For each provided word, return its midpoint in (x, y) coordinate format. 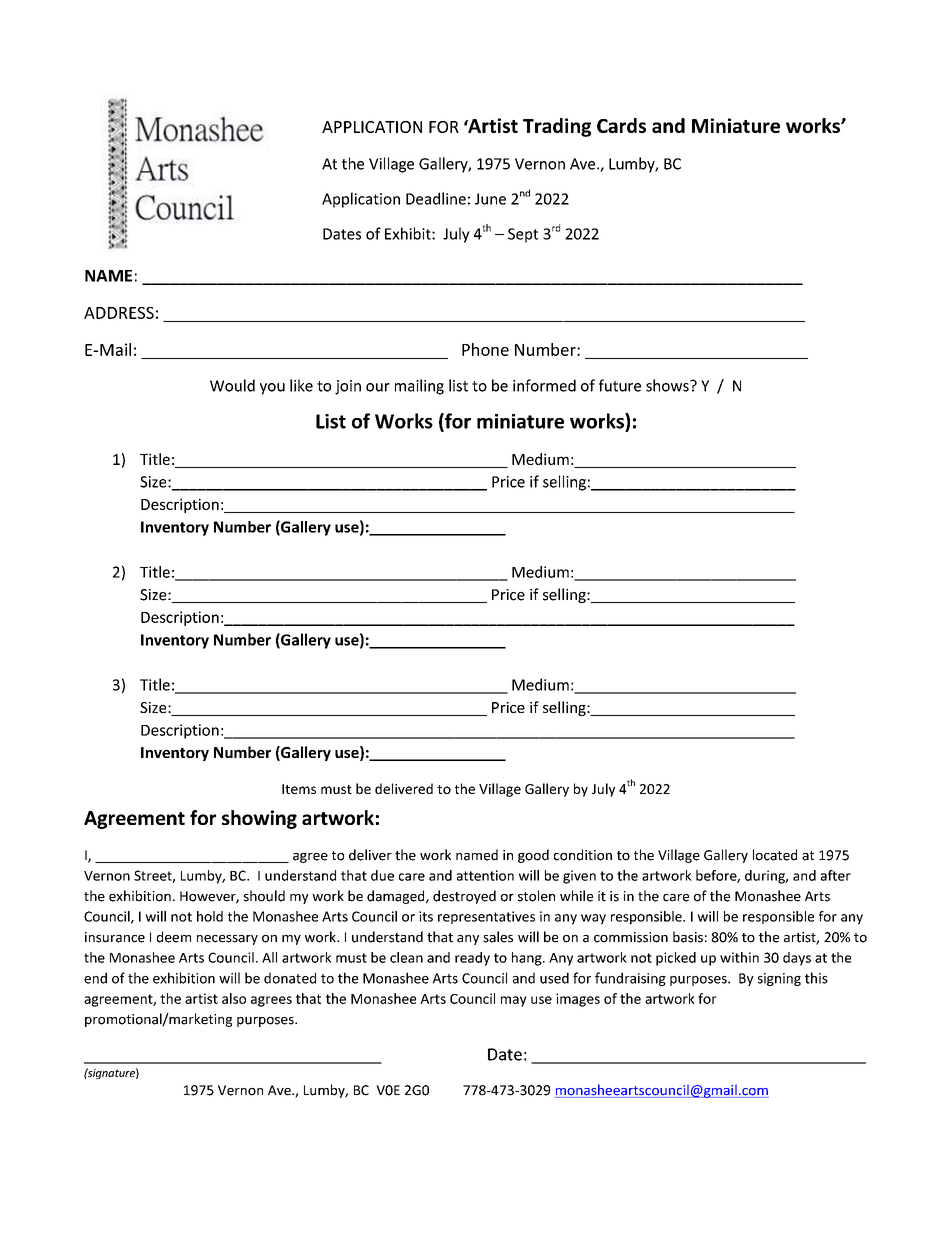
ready (472, 959)
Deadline (436, 198)
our (378, 387)
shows (668, 385)
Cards (621, 125)
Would (232, 385)
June (490, 199)
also (234, 998)
